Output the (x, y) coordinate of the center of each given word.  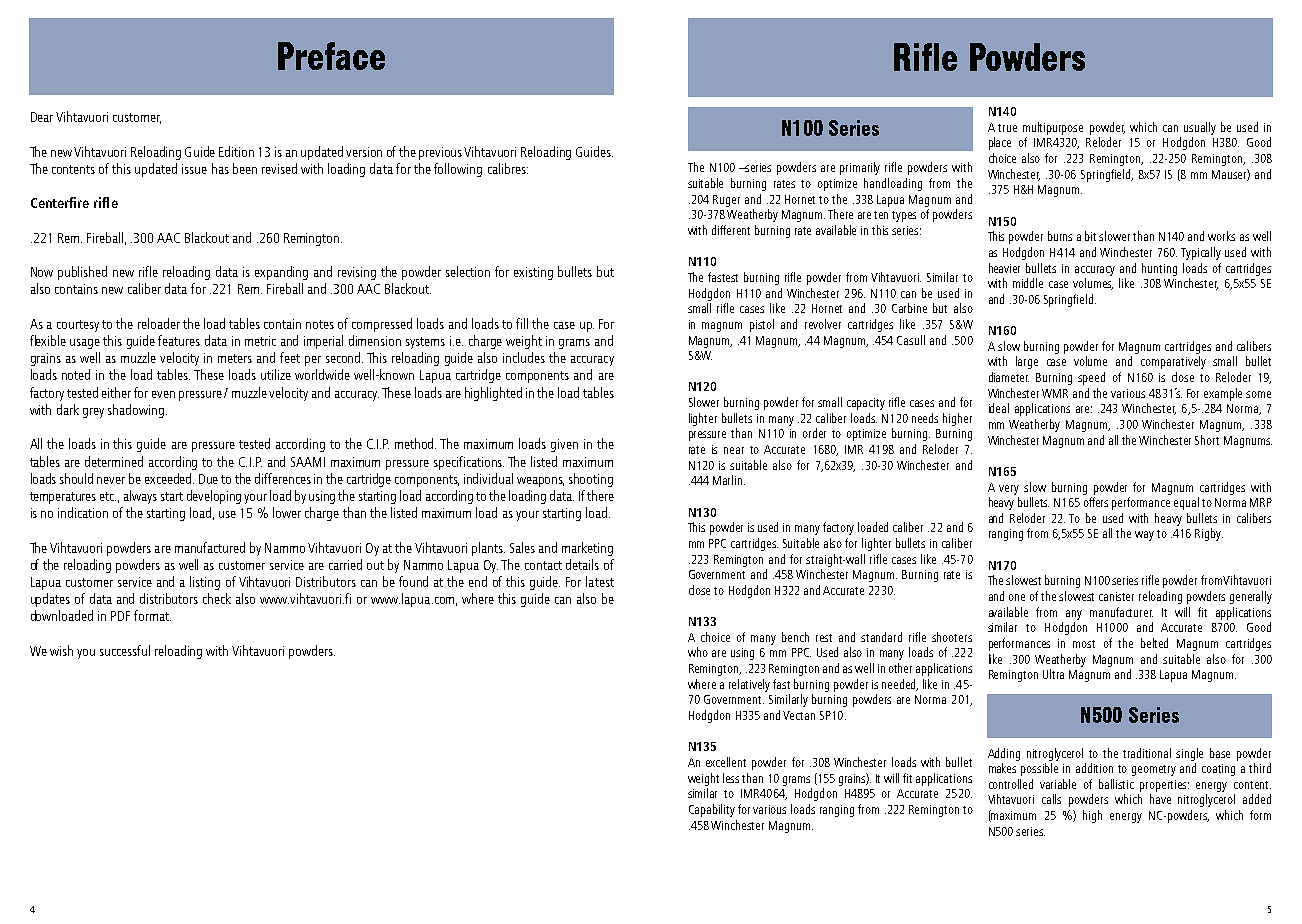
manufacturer (1121, 612)
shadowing (137, 411)
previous (440, 153)
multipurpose (1053, 128)
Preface (331, 56)
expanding (281, 273)
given (564, 445)
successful (125, 650)
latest (600, 581)
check (217, 598)
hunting (1159, 269)
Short (1207, 440)
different (731, 230)
